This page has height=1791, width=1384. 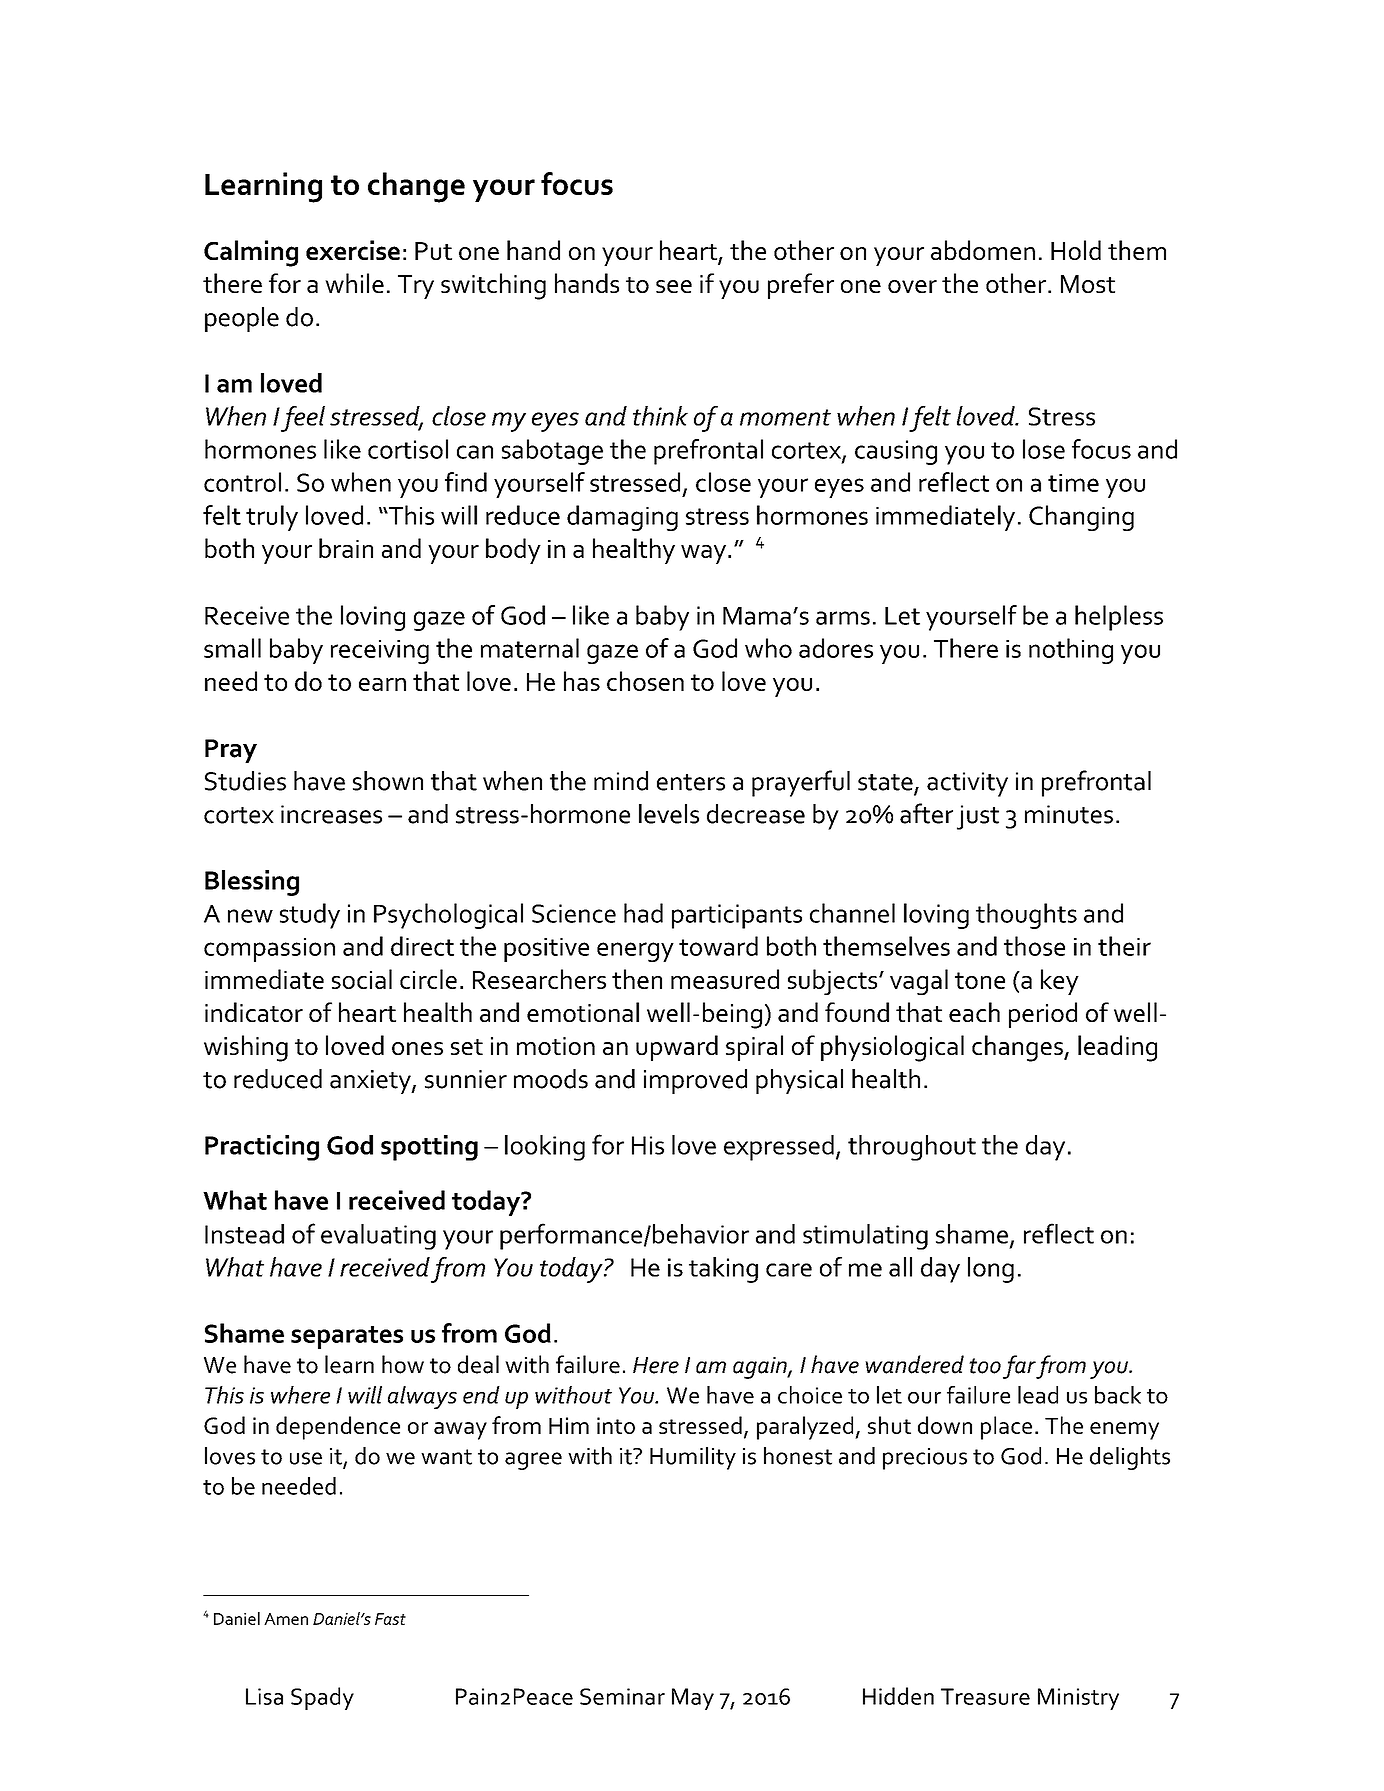 I want to click on separates, so click(x=347, y=1337).
